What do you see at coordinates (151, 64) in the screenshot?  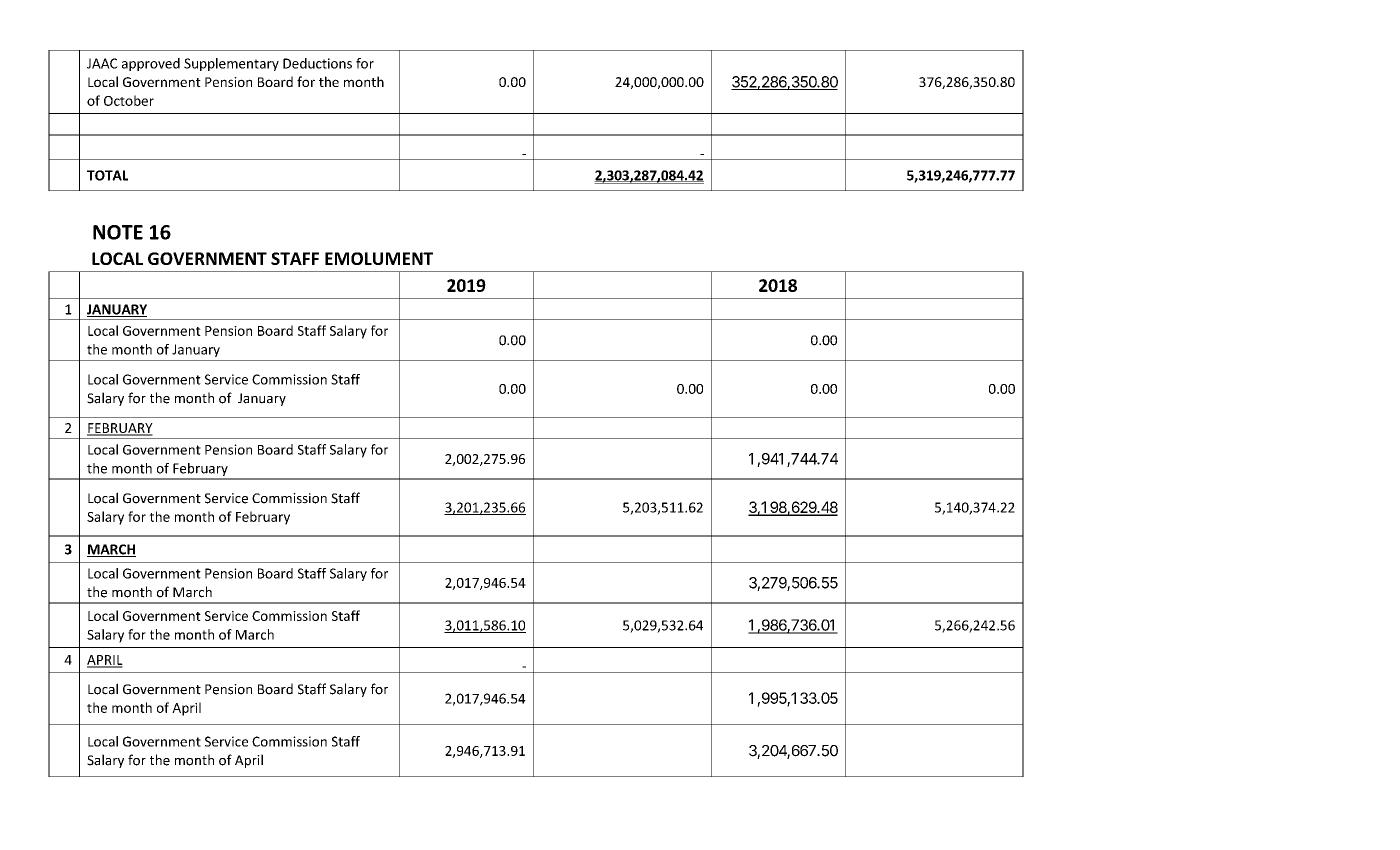 I see `approved` at bounding box center [151, 64].
